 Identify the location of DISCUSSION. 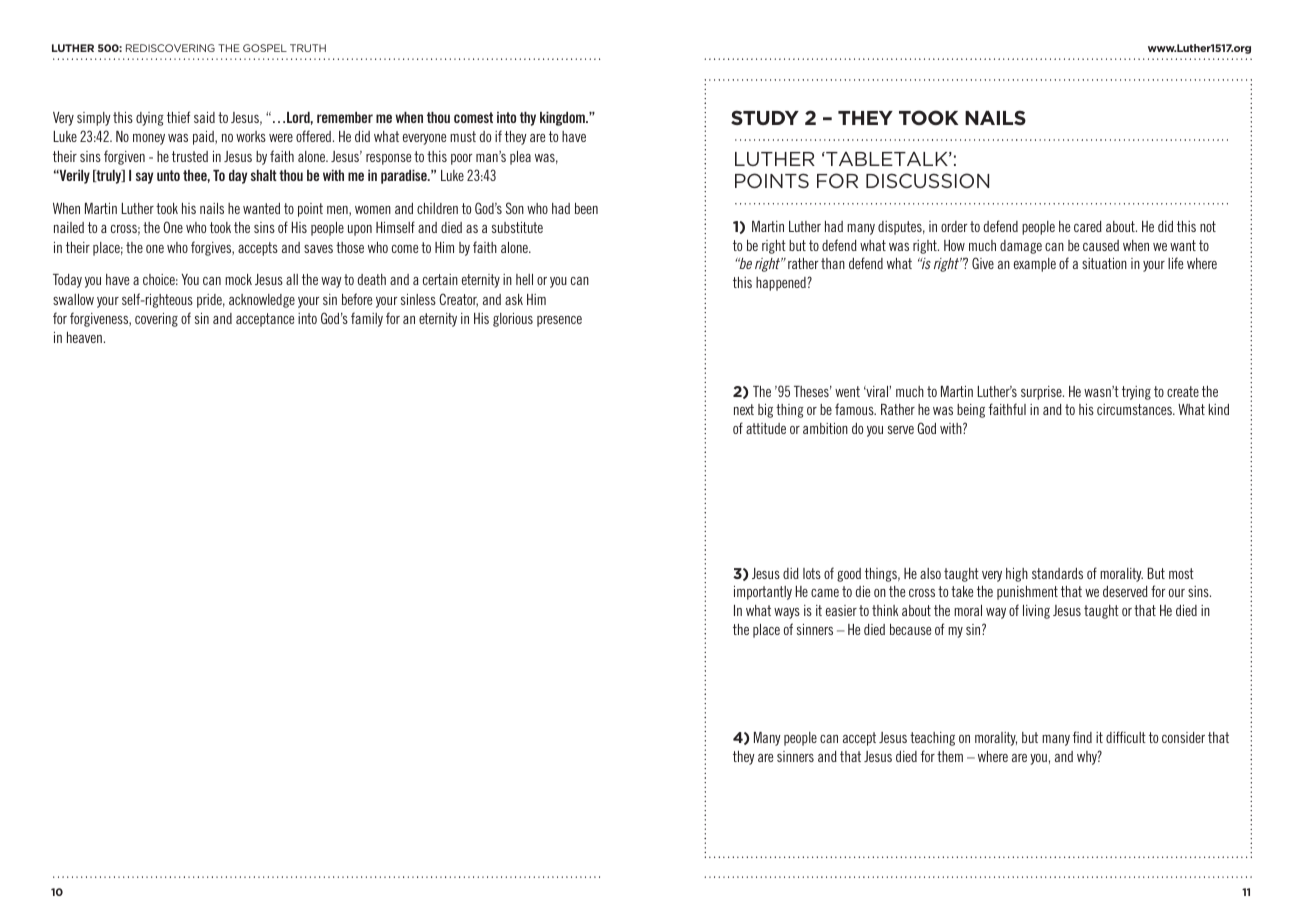
(927, 180).
